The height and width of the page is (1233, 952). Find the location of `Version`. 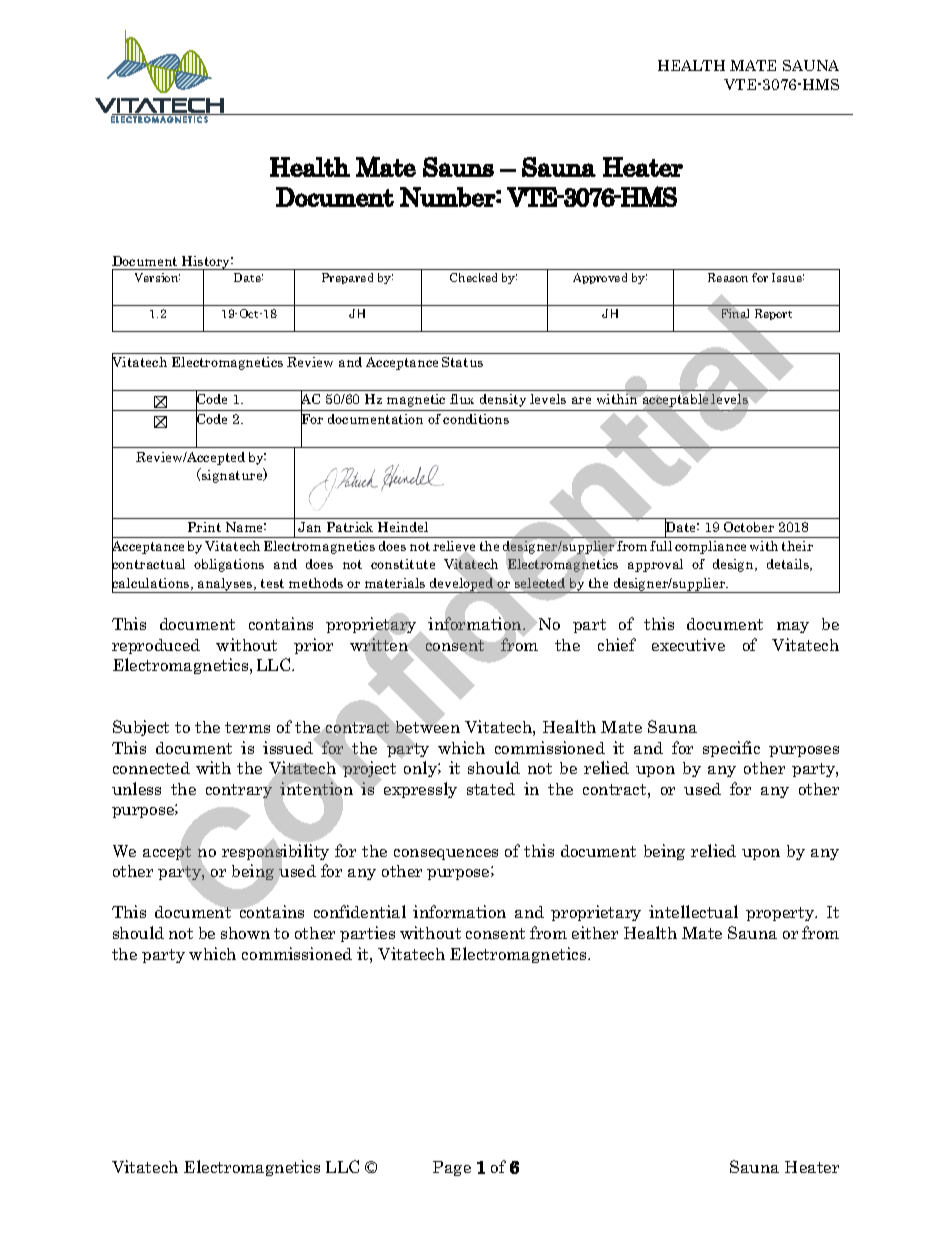

Version is located at coordinates (157, 277).
